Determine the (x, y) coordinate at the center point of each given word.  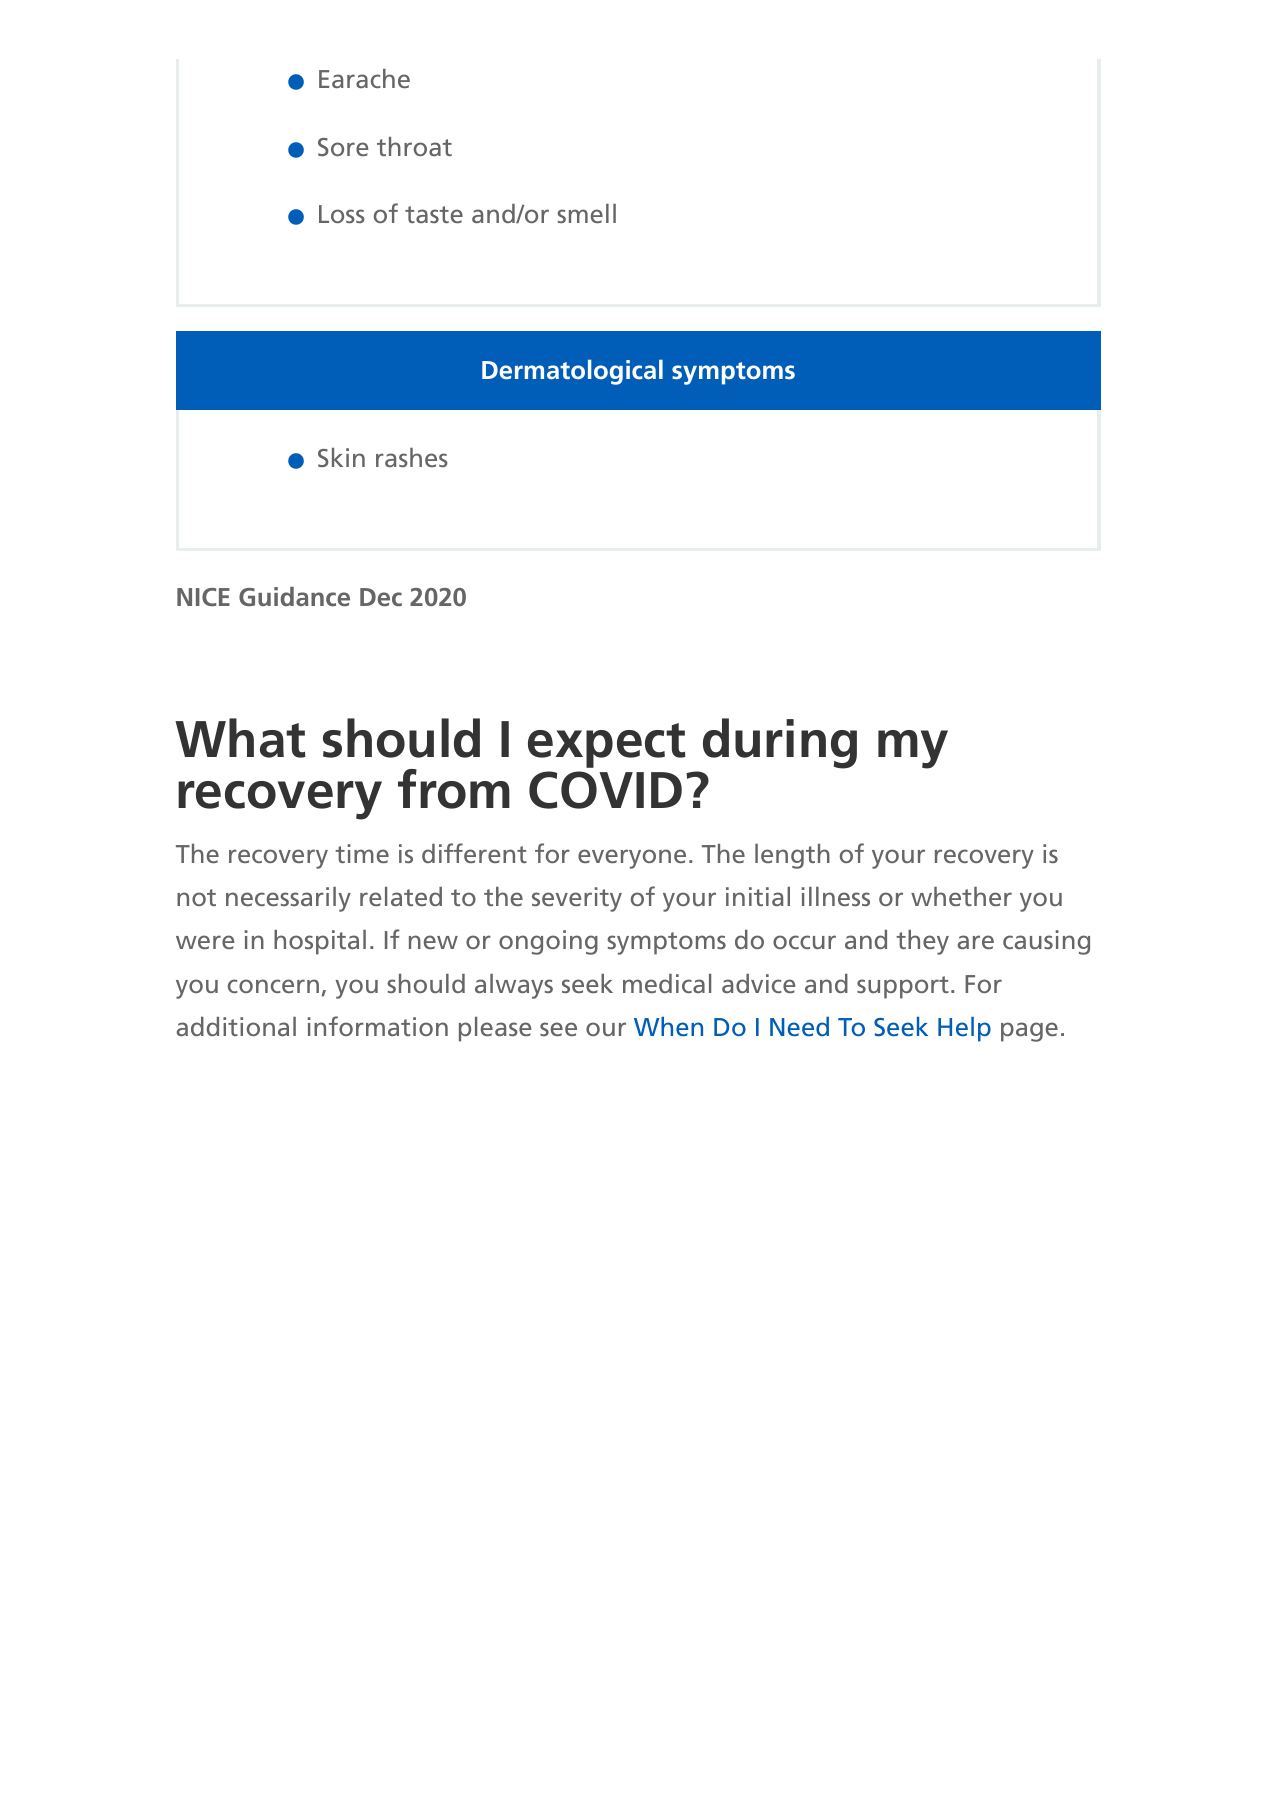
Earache (364, 78)
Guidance (294, 596)
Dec (381, 597)
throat (414, 146)
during (780, 743)
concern (273, 986)
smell (586, 213)
